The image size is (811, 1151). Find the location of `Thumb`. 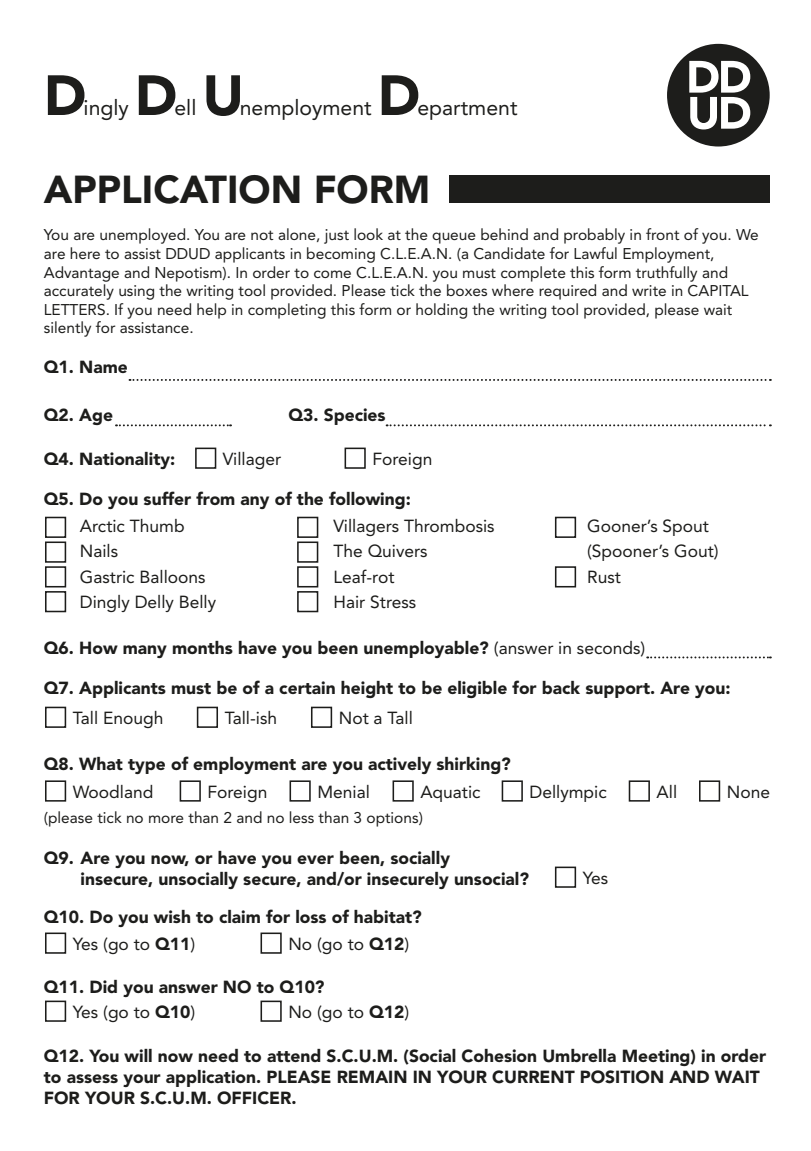

Thumb is located at coordinates (156, 525).
